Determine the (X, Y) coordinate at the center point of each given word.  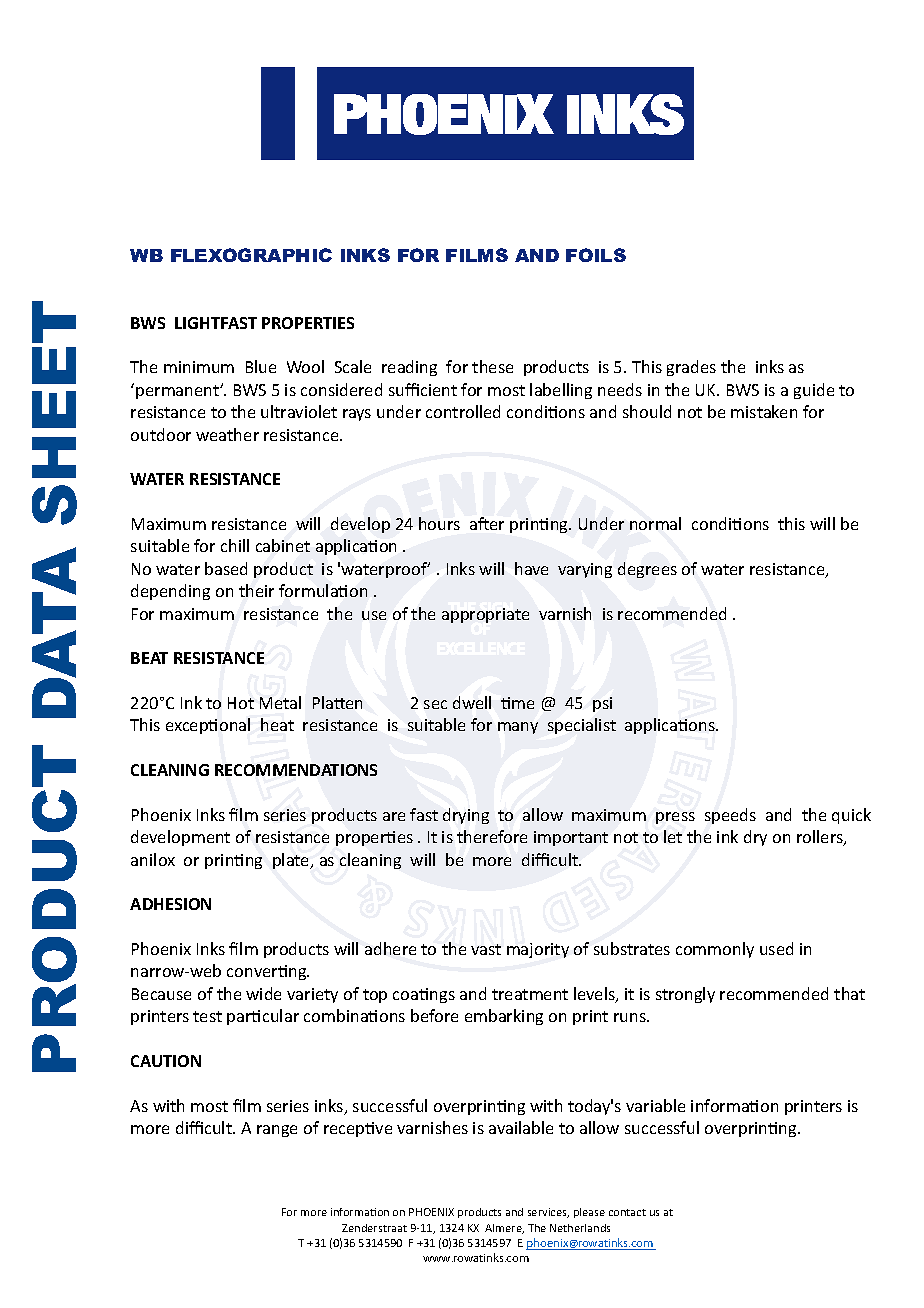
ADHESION (170, 904)
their (256, 590)
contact (627, 1212)
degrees (647, 570)
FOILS (596, 255)
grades (691, 368)
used (776, 948)
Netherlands (580, 1228)
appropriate (485, 615)
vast (486, 949)
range (277, 1131)
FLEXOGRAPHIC (251, 255)
